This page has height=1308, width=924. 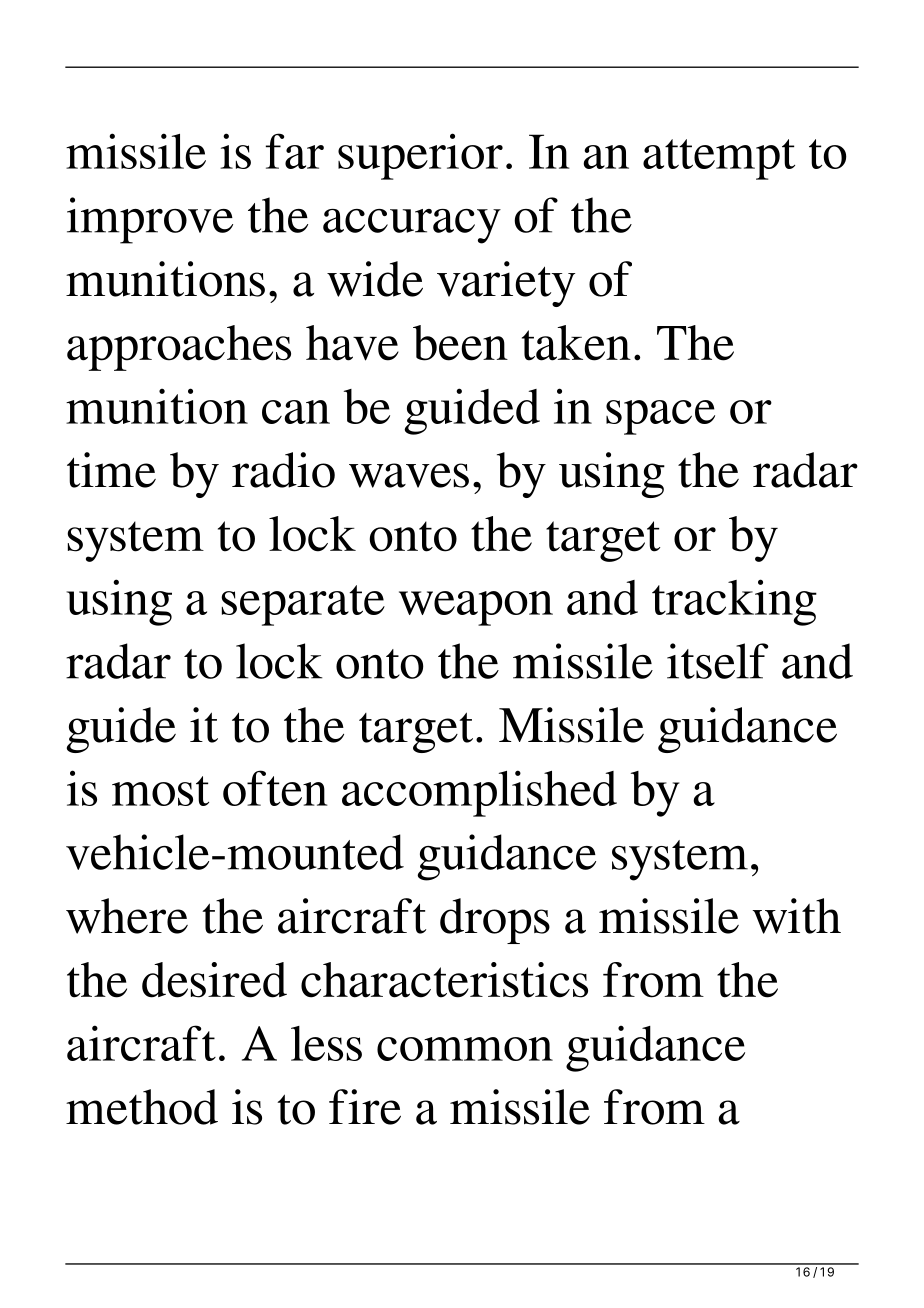 I want to click on separate, so click(x=303, y=605).
